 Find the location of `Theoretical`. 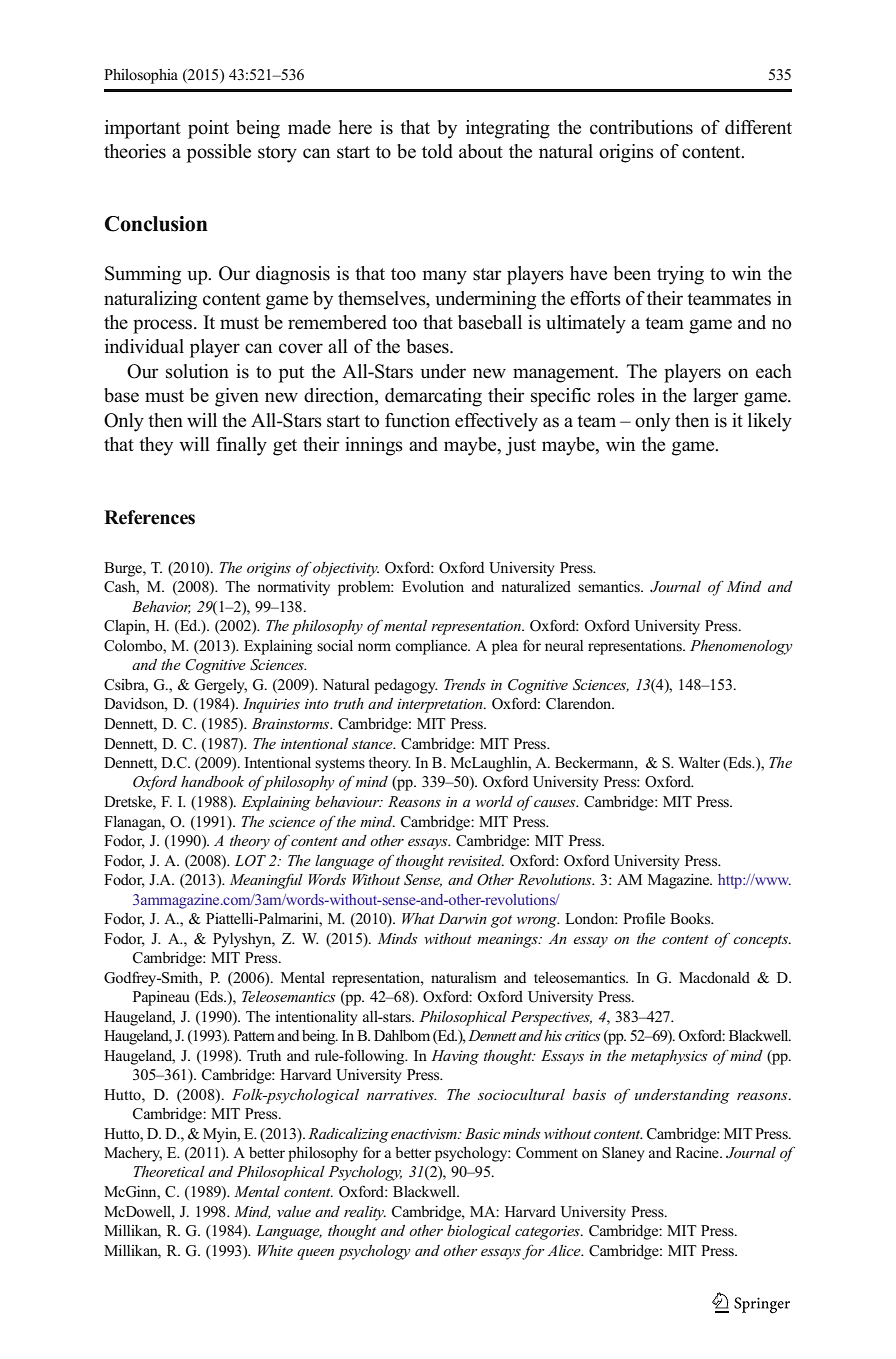

Theoretical is located at coordinates (169, 1171).
